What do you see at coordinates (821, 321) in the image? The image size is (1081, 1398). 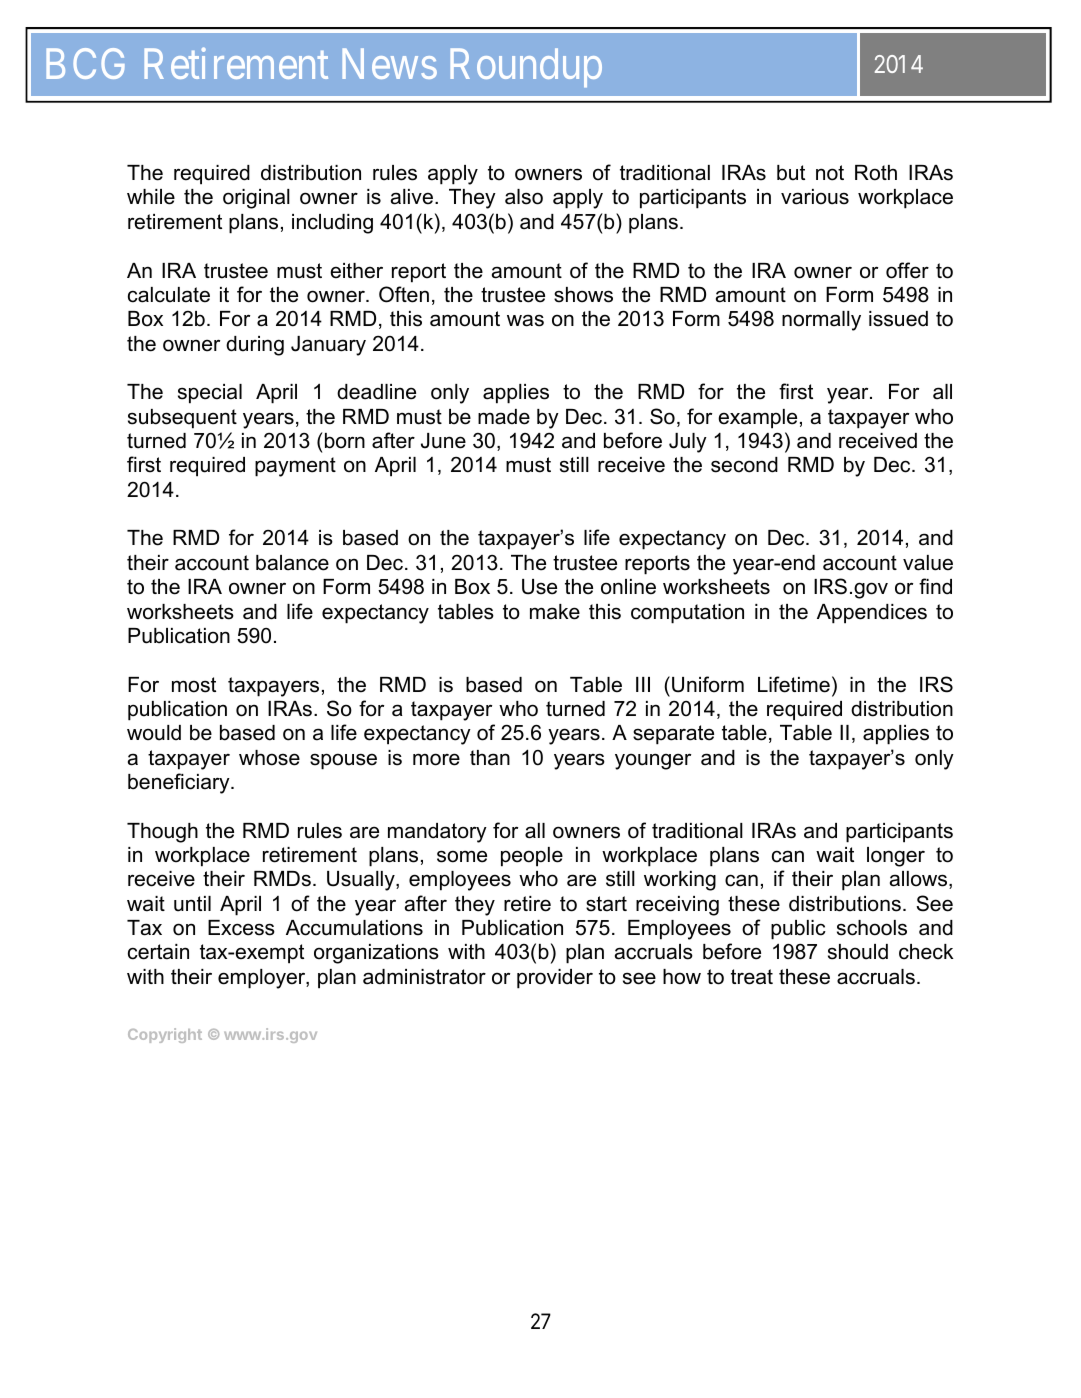 I see `normally` at bounding box center [821, 321].
